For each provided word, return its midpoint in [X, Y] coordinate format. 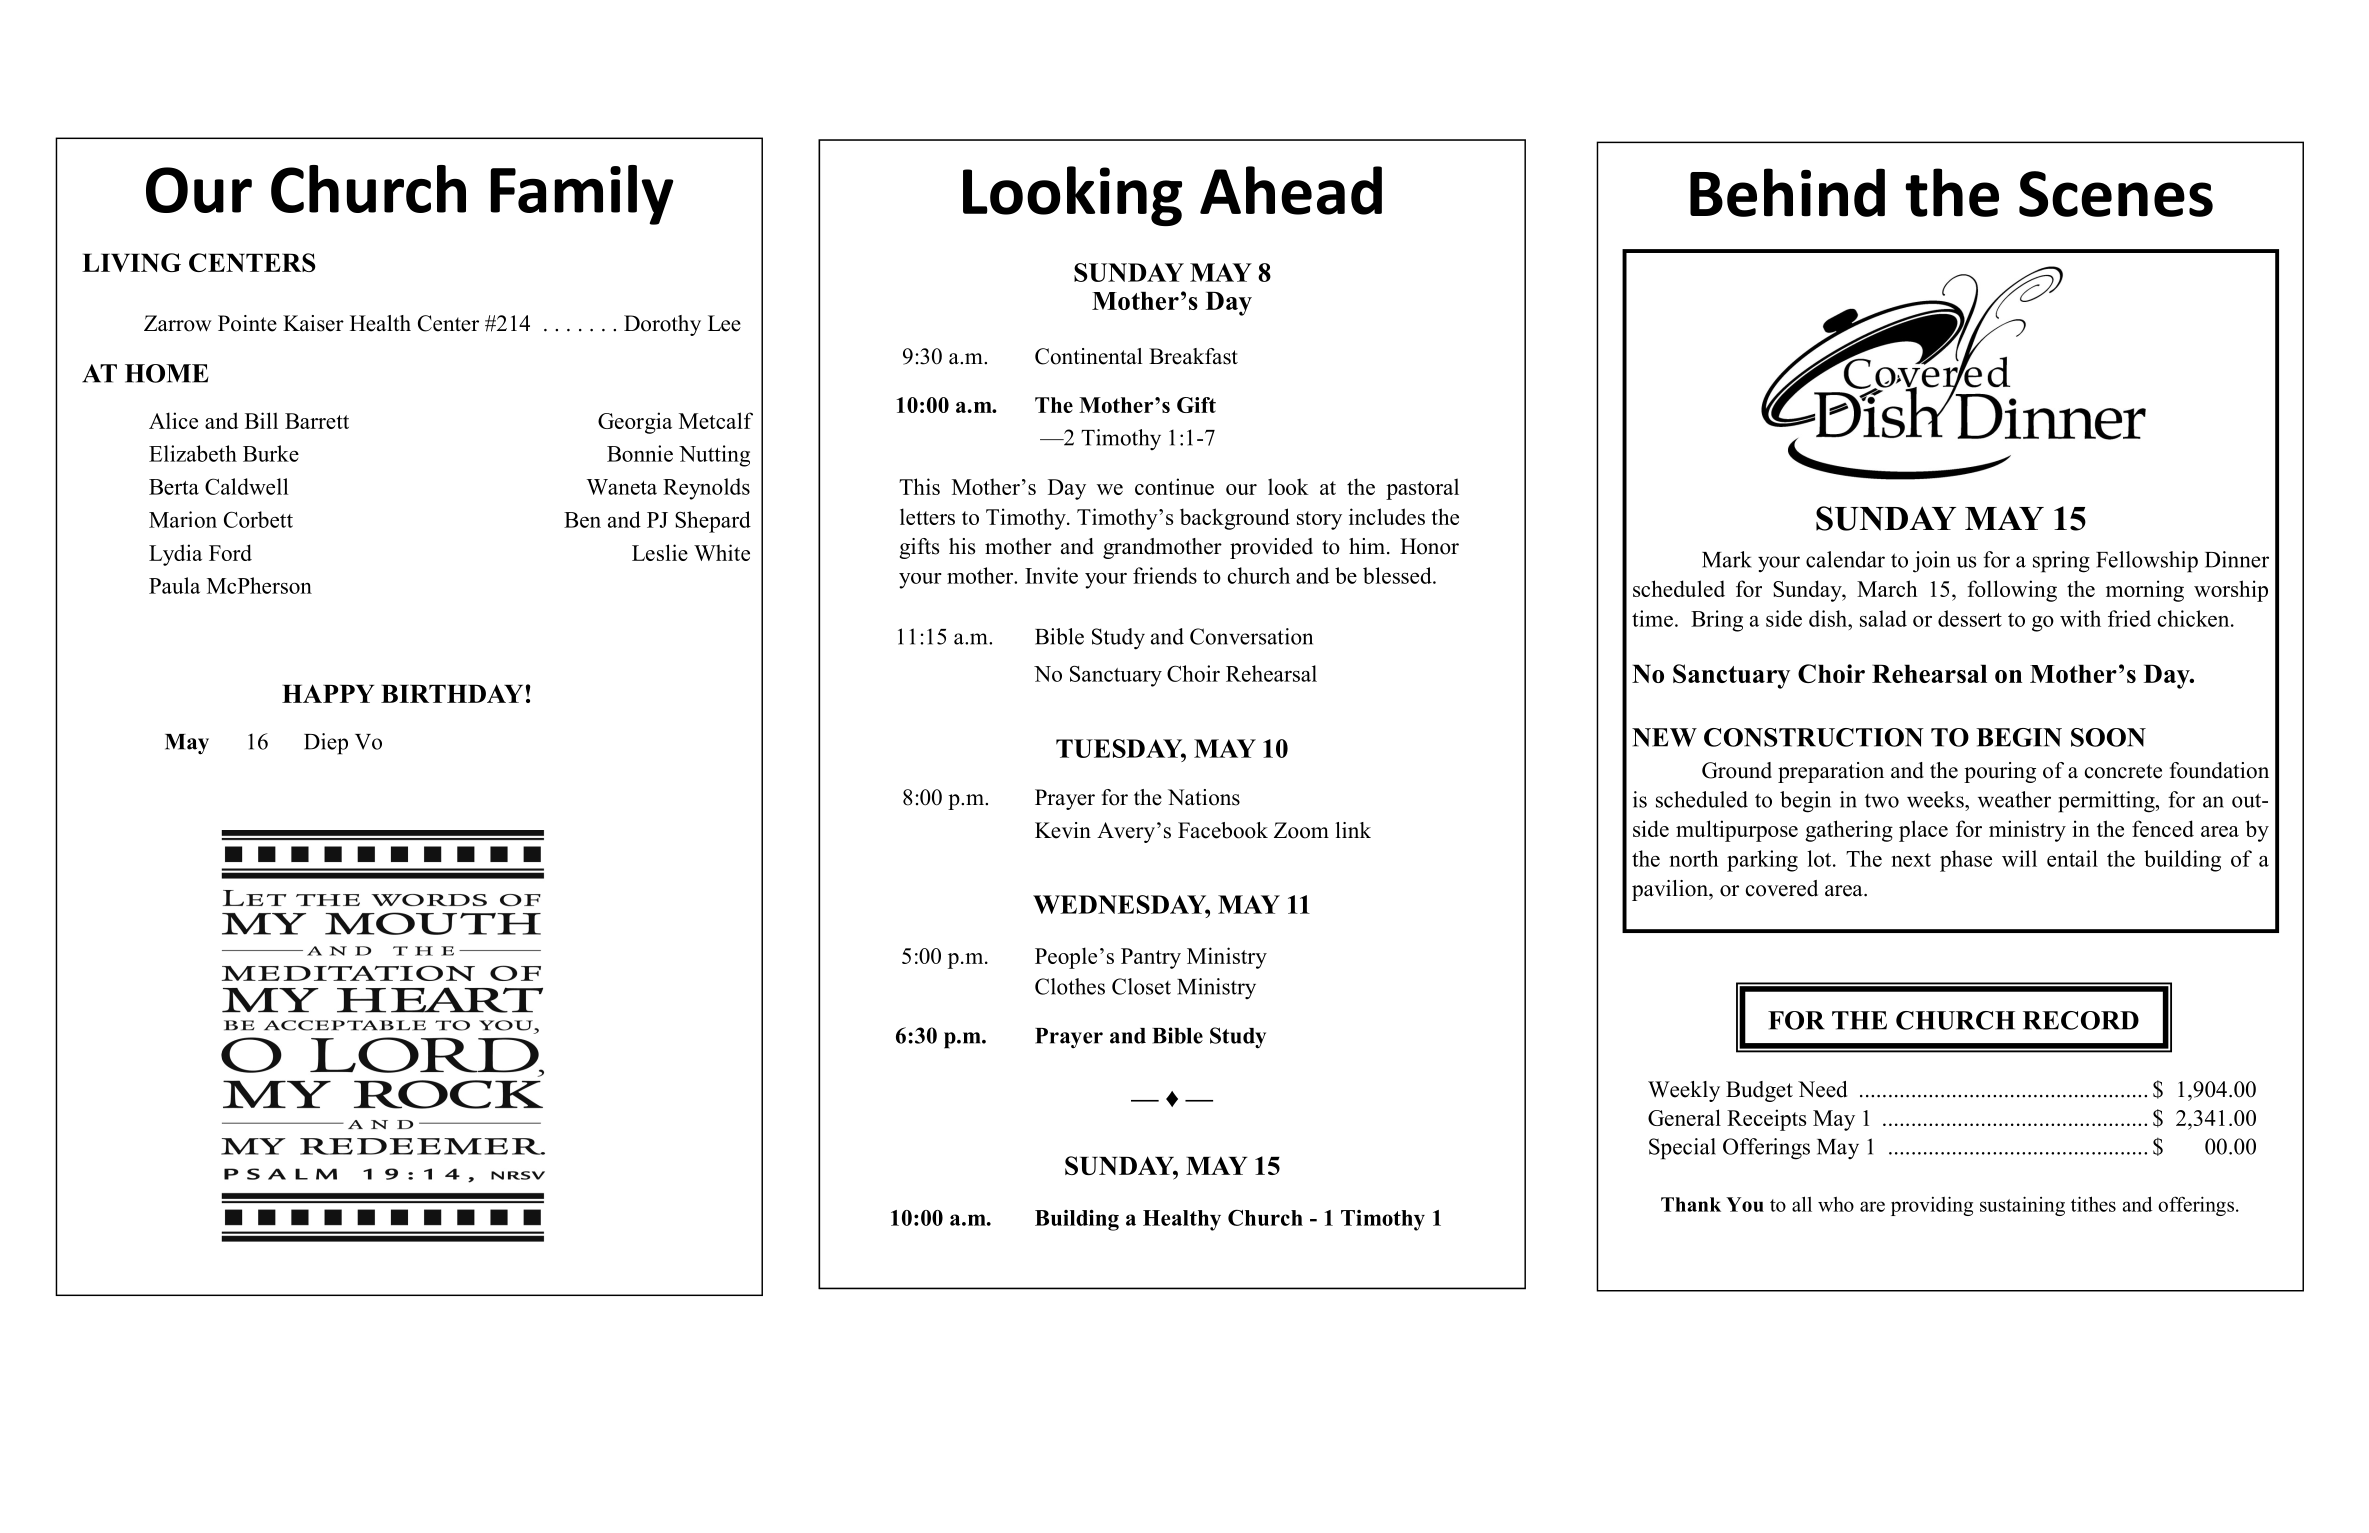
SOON [2108, 737]
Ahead [1291, 190]
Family [582, 195]
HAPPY [328, 693]
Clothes [1070, 986]
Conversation [1251, 636]
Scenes [2116, 194]
